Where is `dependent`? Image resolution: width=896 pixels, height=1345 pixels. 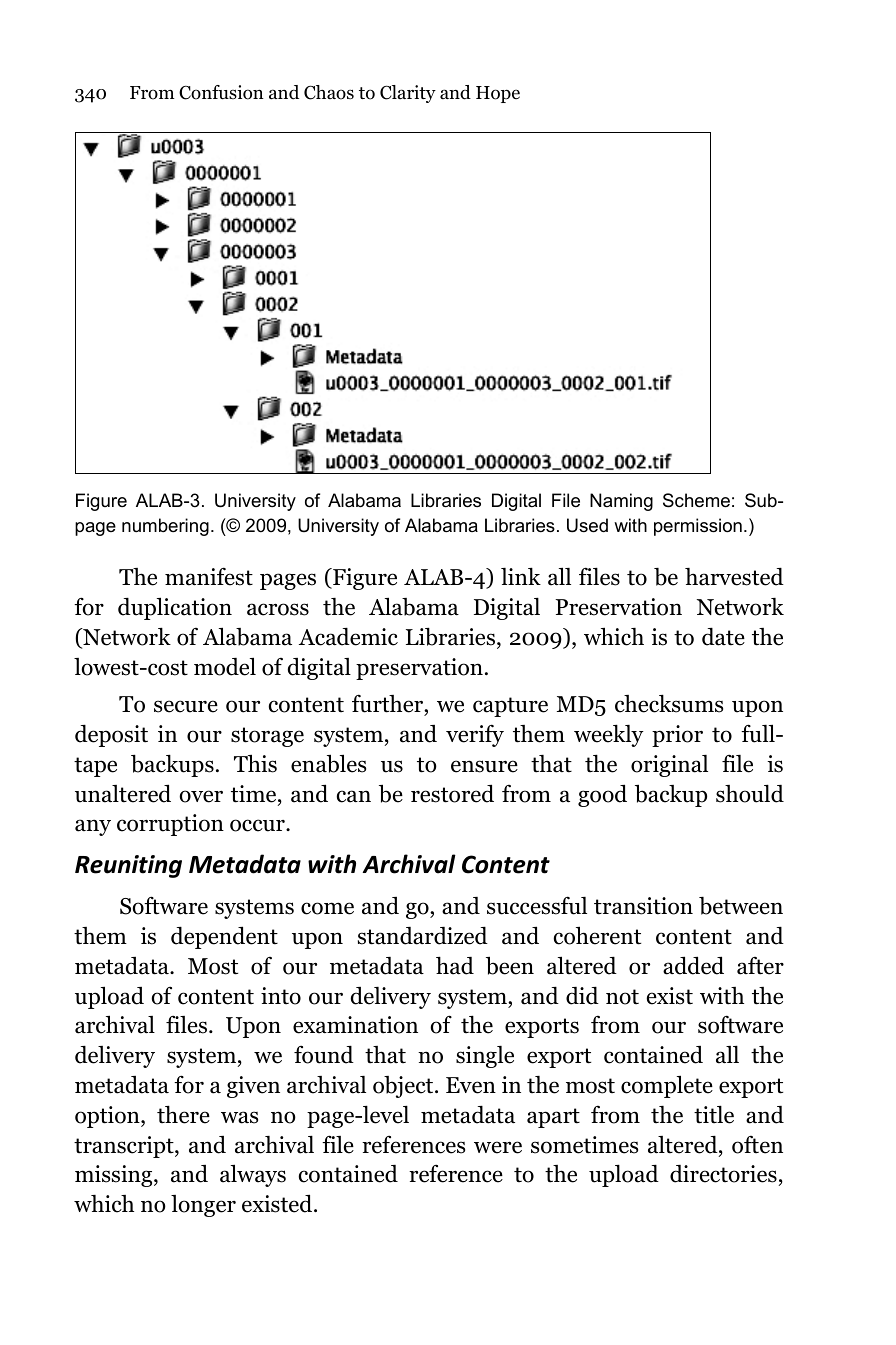 dependent is located at coordinates (224, 937).
